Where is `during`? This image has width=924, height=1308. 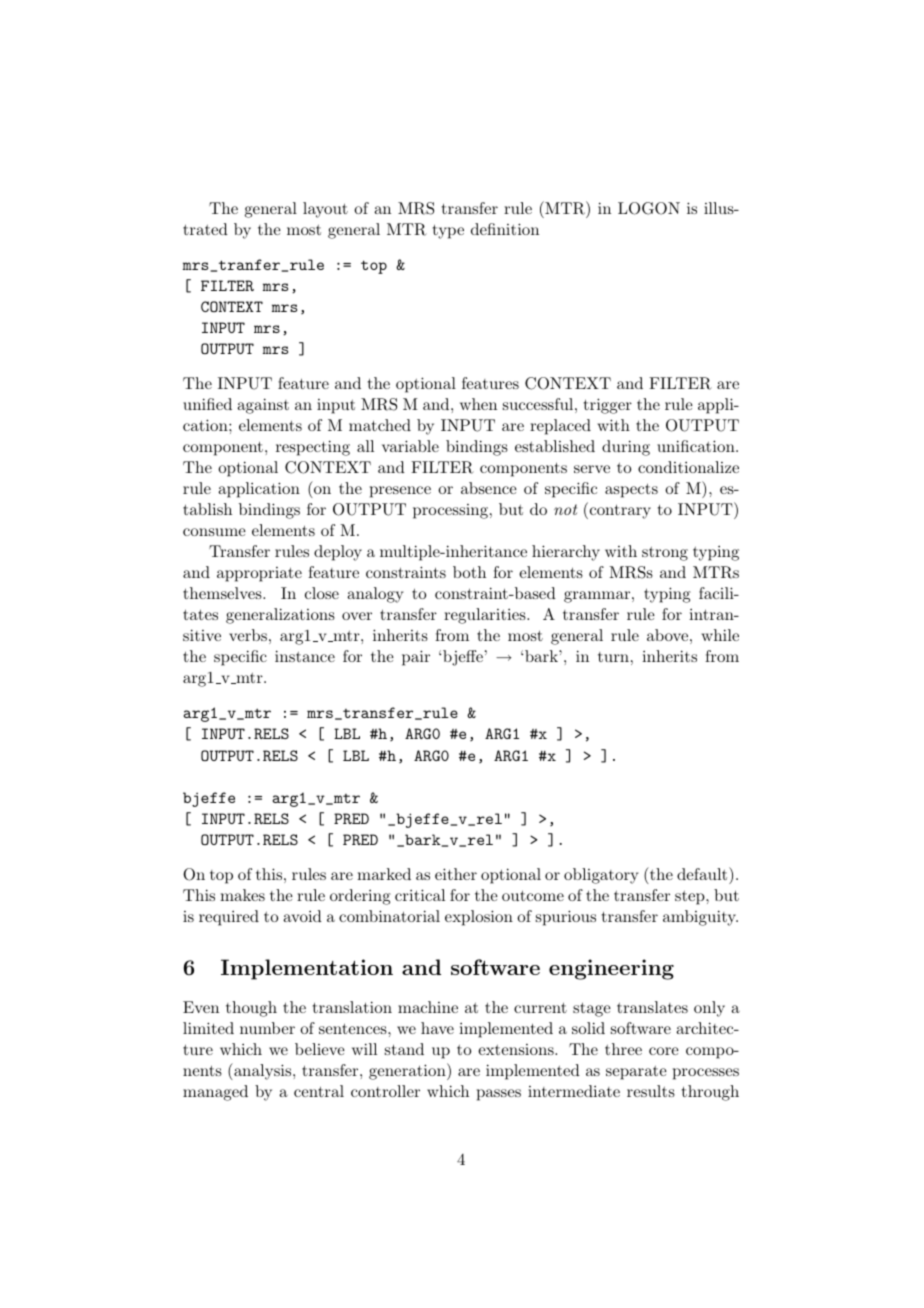
during is located at coordinates (626, 448).
